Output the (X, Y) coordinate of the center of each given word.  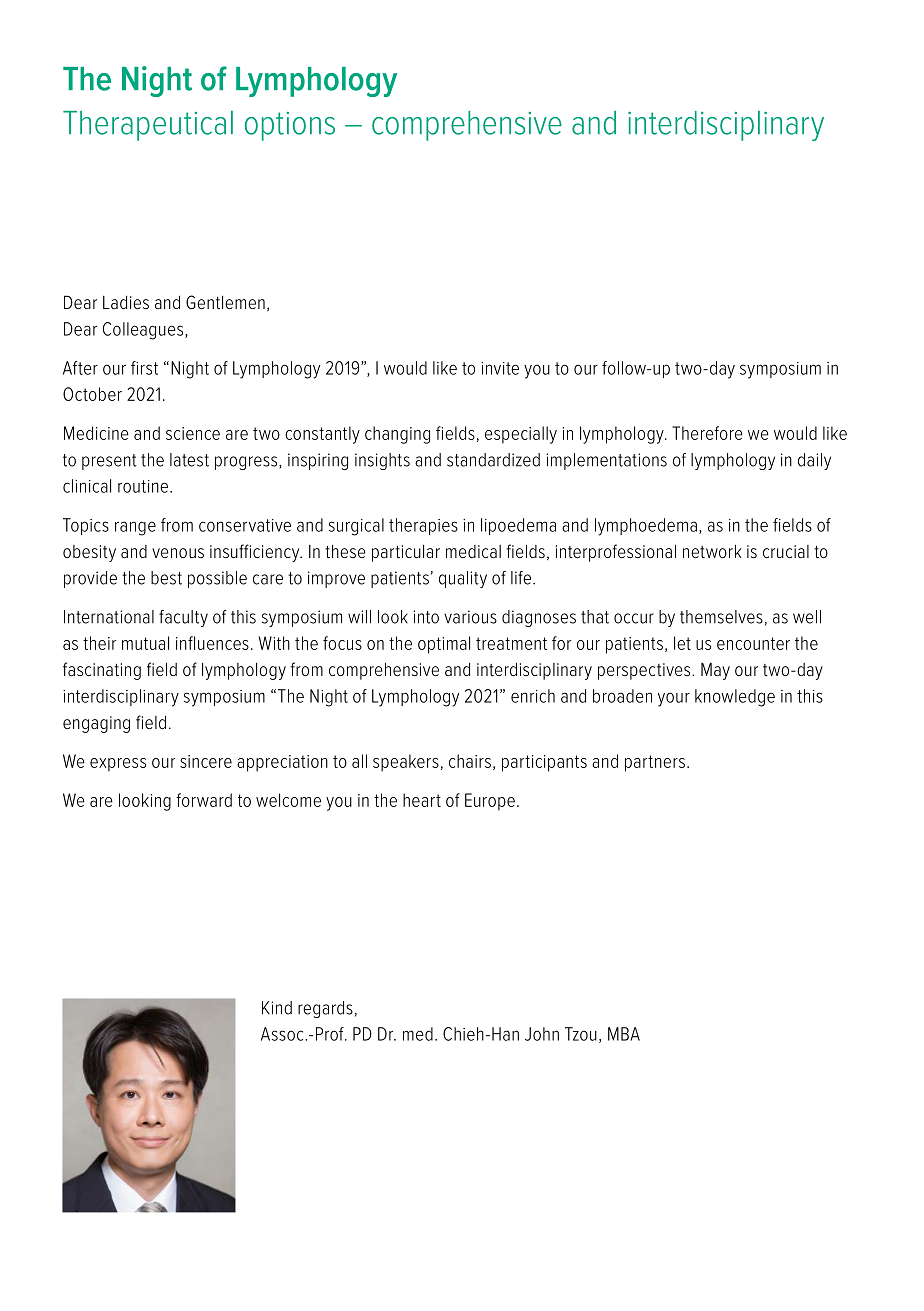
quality (463, 579)
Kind (277, 1008)
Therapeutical (148, 126)
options (290, 126)
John (542, 1034)
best (166, 578)
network (712, 551)
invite (500, 368)
